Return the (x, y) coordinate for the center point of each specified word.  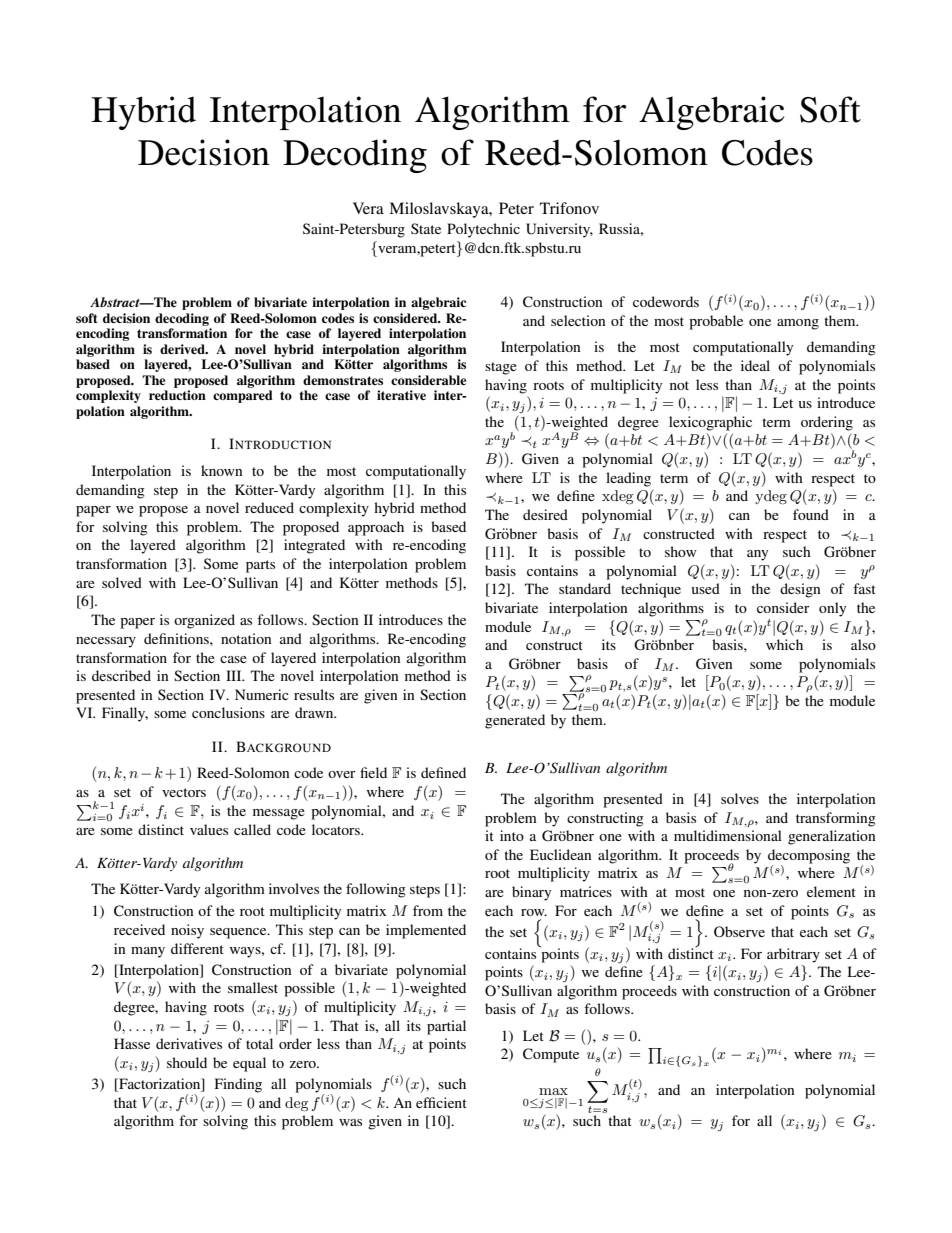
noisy (187, 931)
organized (204, 621)
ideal (755, 365)
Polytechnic (483, 230)
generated (515, 721)
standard (585, 588)
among (798, 324)
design (800, 590)
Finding (238, 1085)
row (534, 912)
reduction (177, 395)
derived (183, 349)
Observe (739, 932)
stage (501, 368)
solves (740, 798)
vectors (184, 792)
